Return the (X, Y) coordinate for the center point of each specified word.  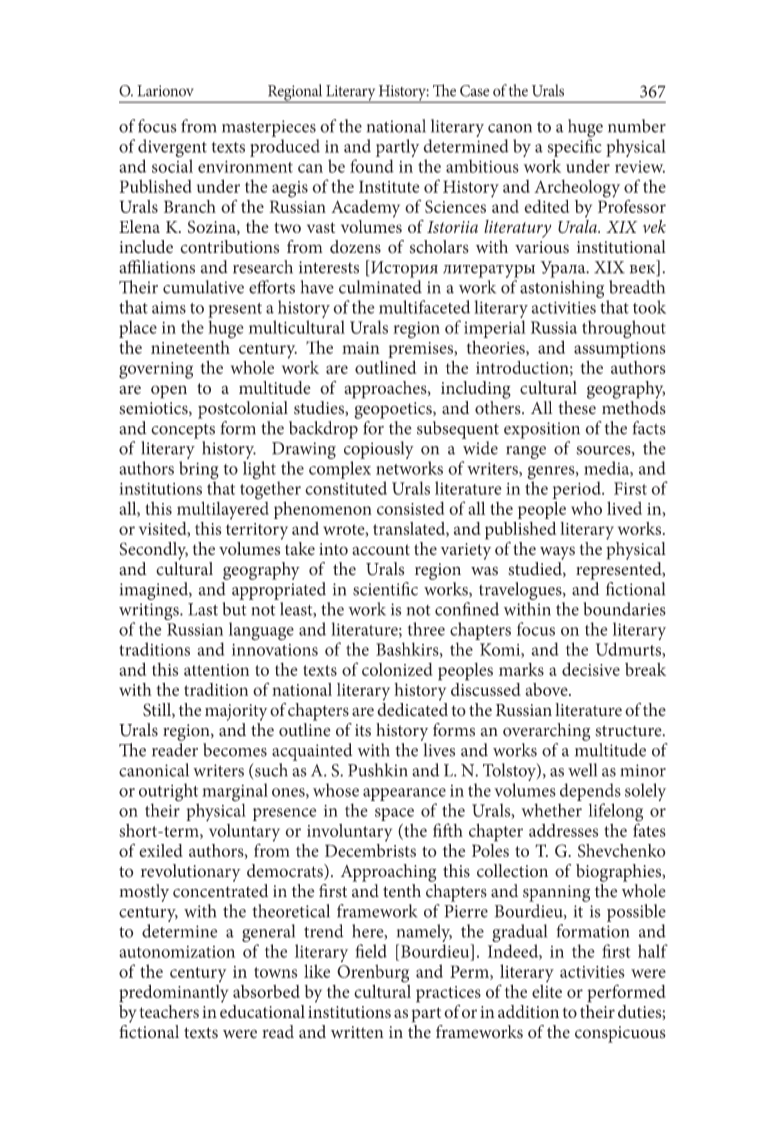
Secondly (153, 551)
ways (557, 553)
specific (574, 148)
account (381, 549)
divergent (172, 149)
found (372, 166)
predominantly (173, 994)
